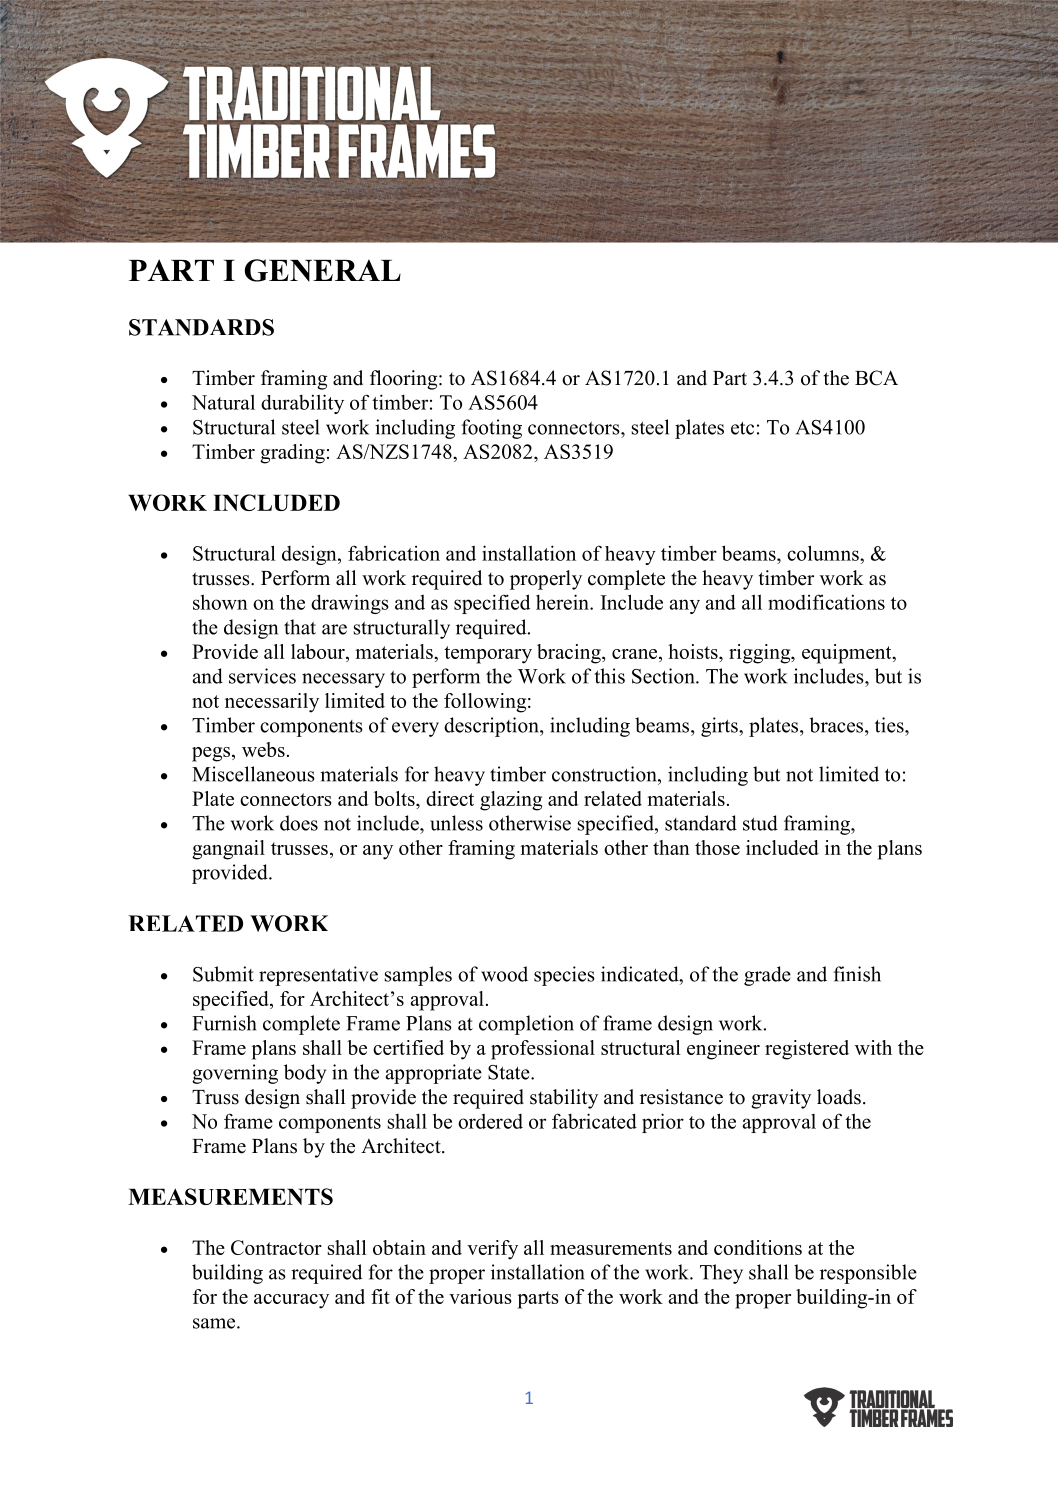 The height and width of the page is (1496, 1058). Describe the element at coordinates (564, 976) in the page. I see `species` at that location.
